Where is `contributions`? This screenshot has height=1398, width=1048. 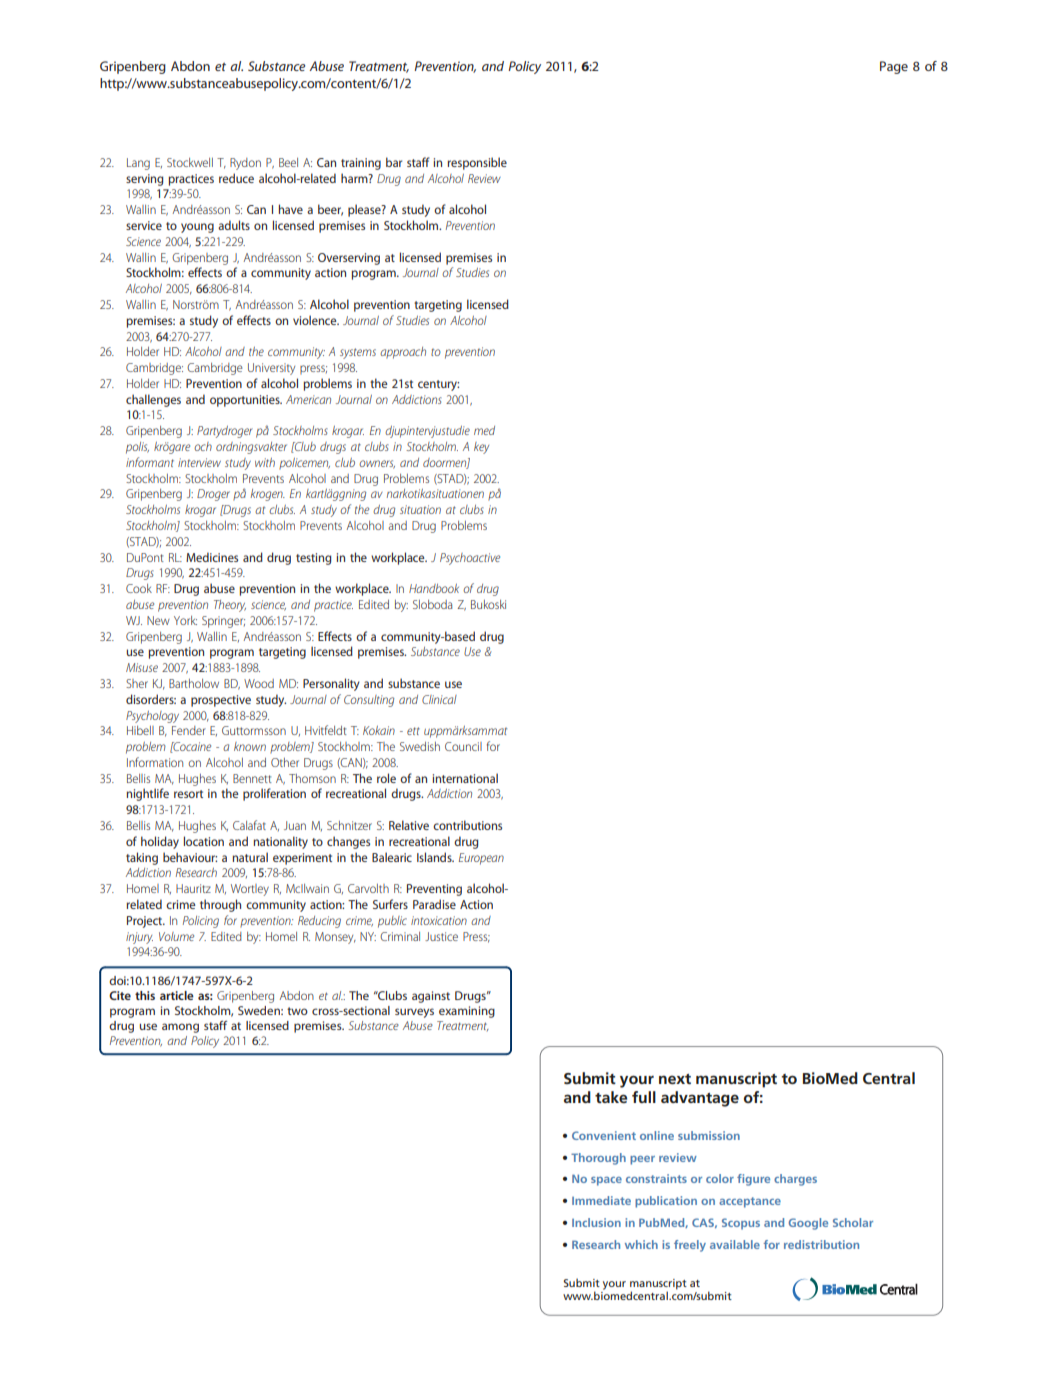
contributions is located at coordinates (467, 825).
